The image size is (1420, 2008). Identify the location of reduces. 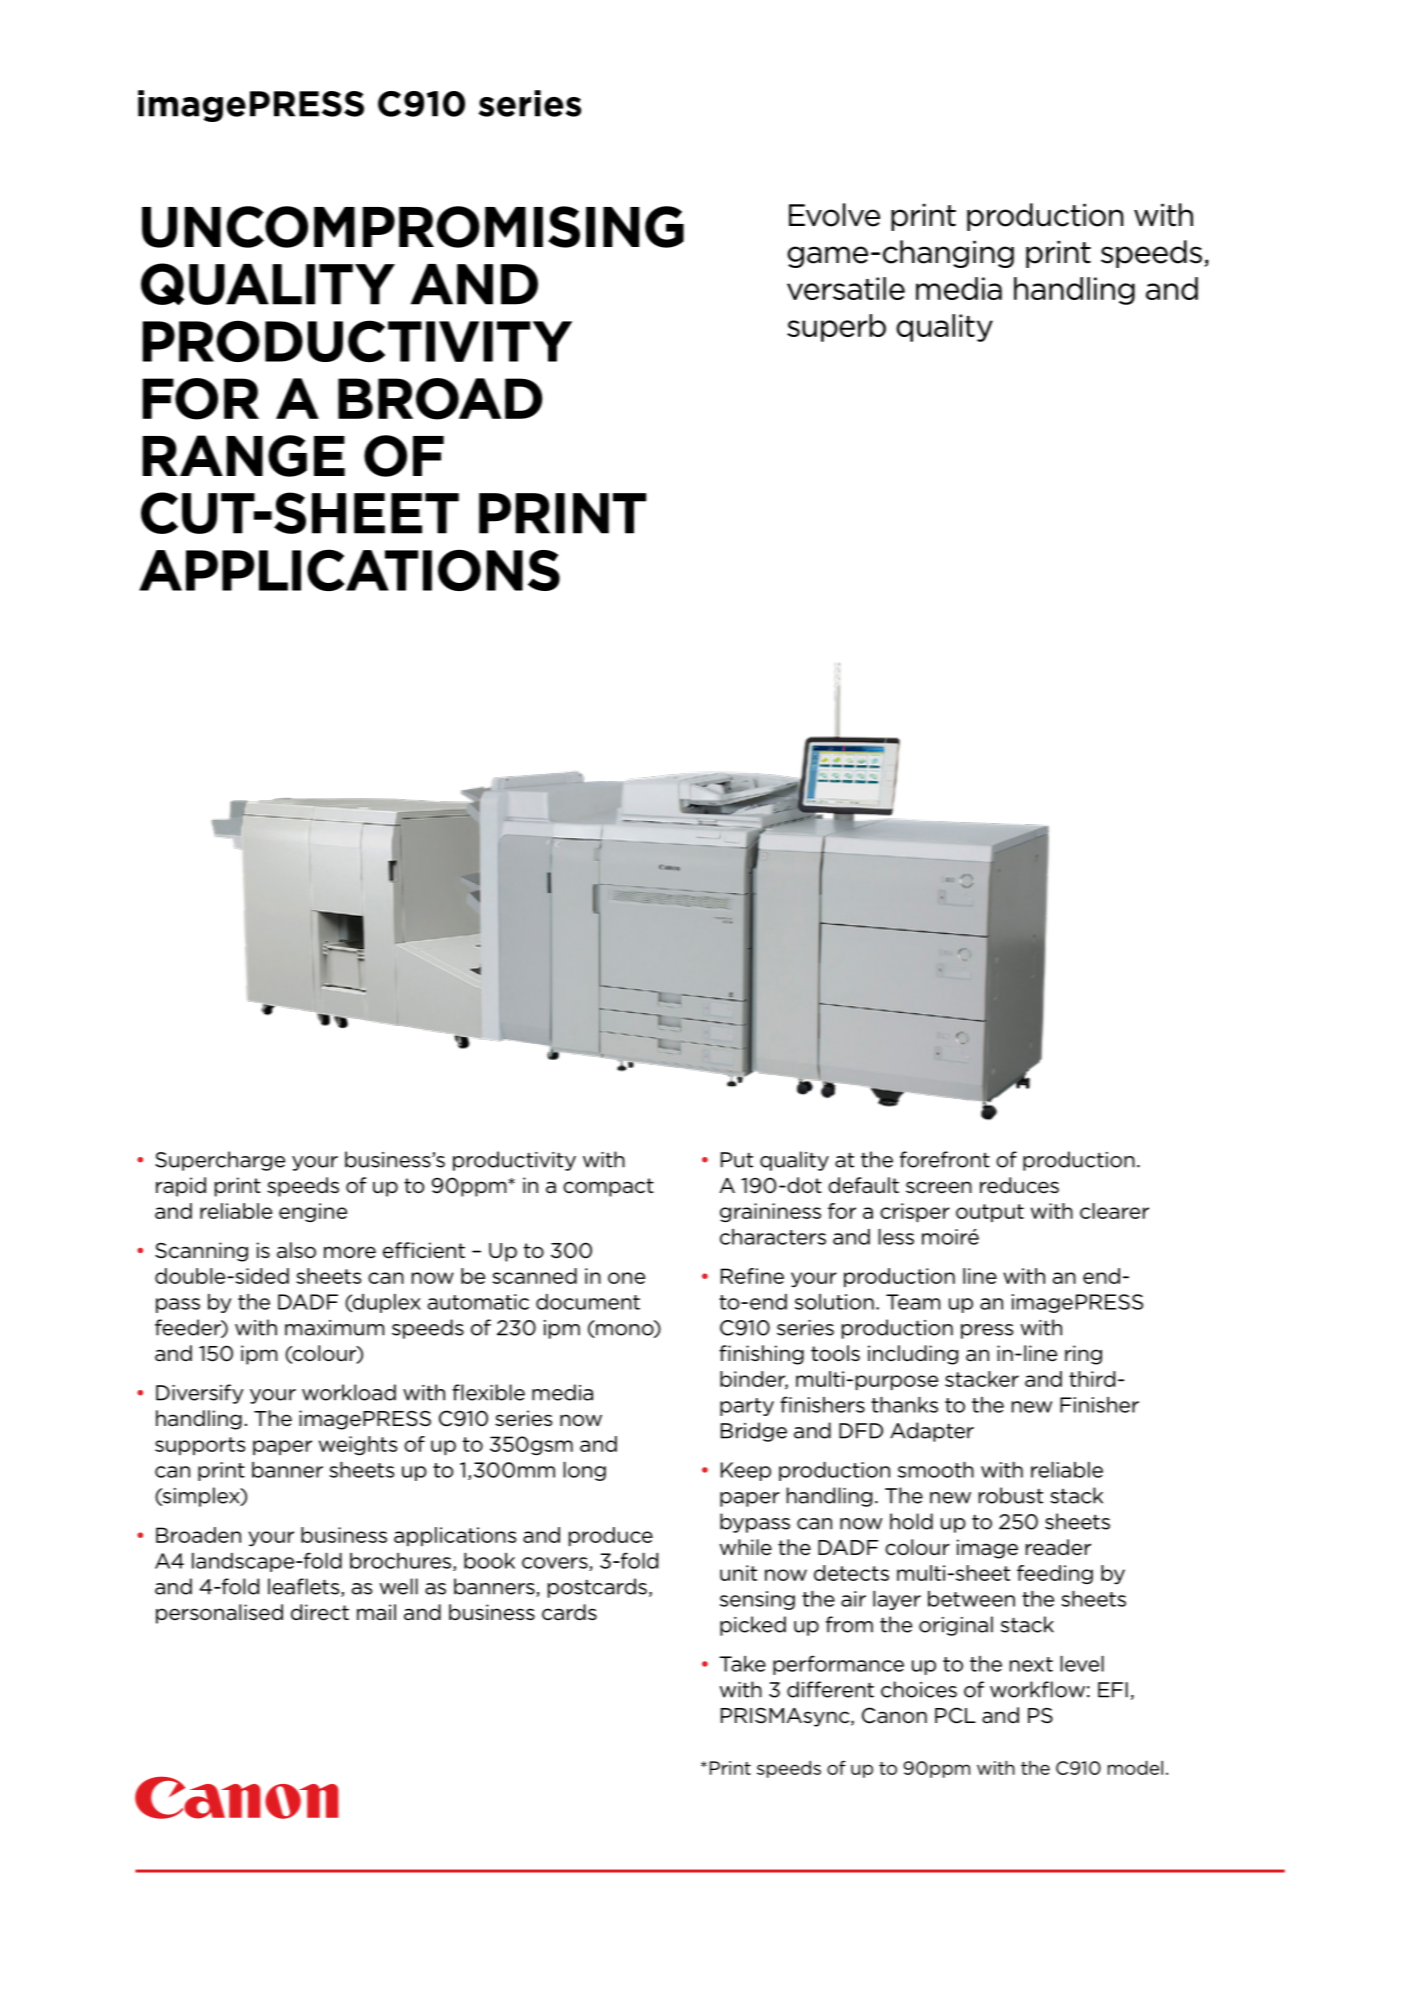
(1019, 1185).
